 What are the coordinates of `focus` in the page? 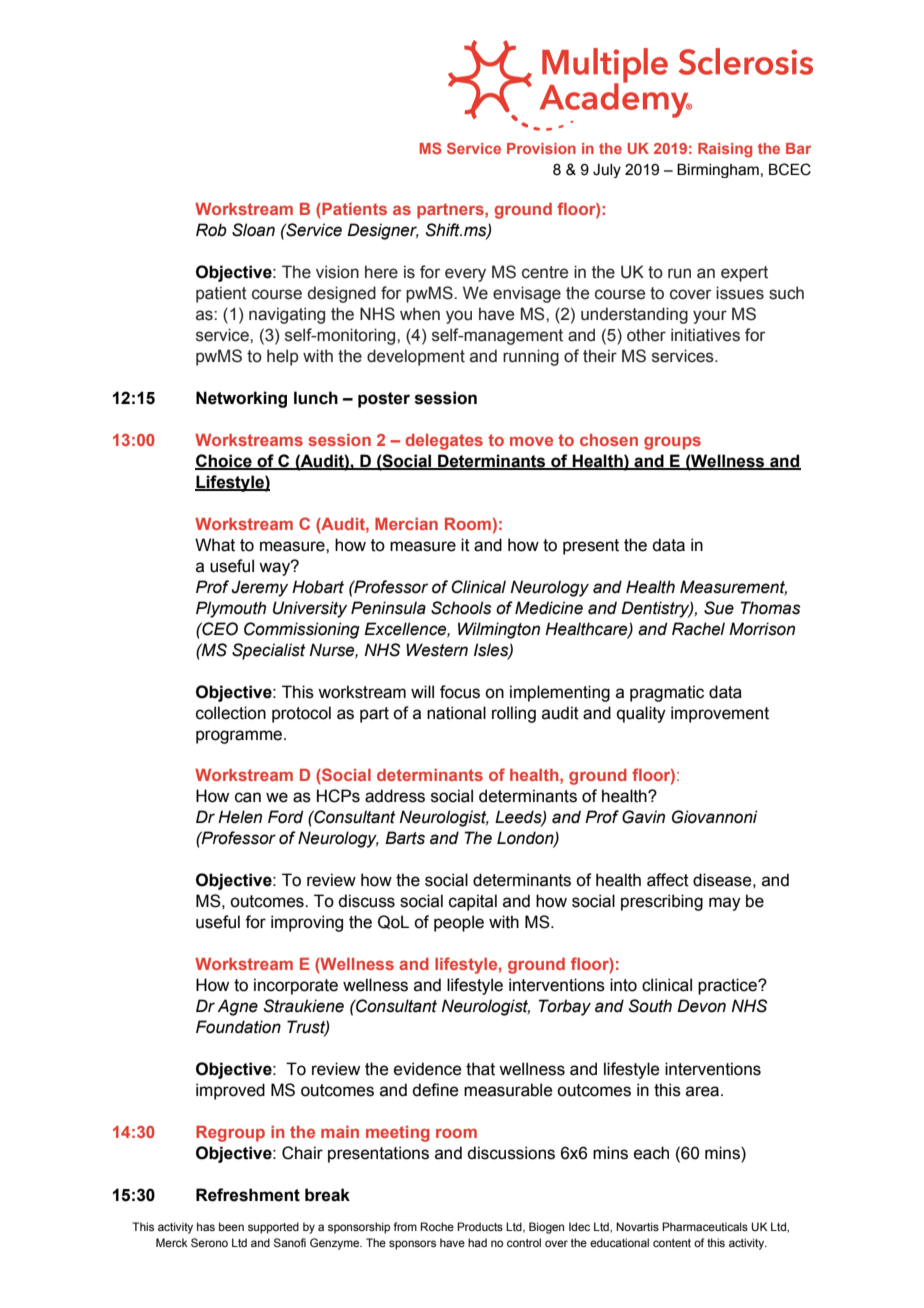 It's located at (460, 692).
